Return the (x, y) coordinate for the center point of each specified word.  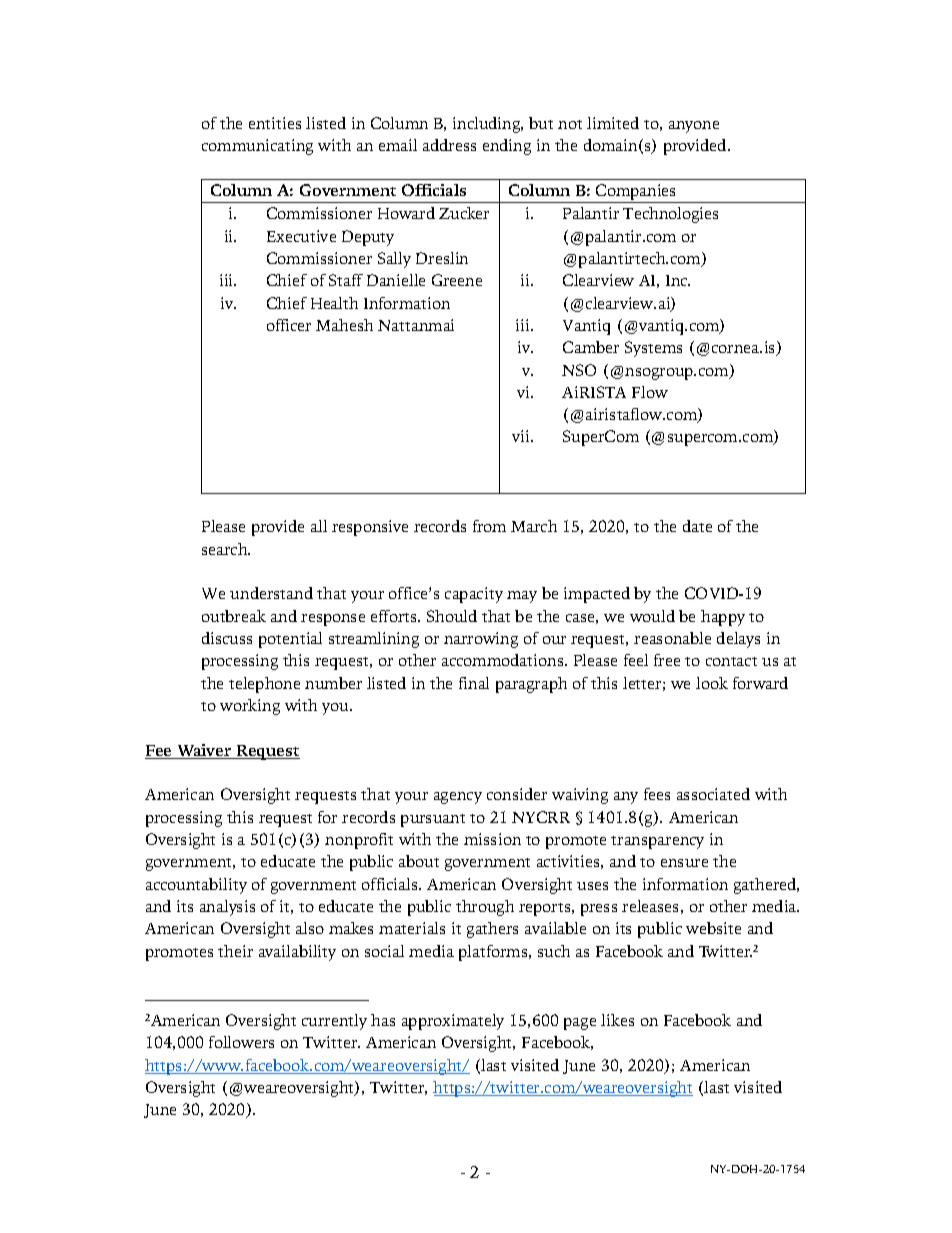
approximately (453, 1022)
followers (241, 1042)
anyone (694, 127)
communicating (257, 147)
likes (617, 1020)
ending (507, 147)
